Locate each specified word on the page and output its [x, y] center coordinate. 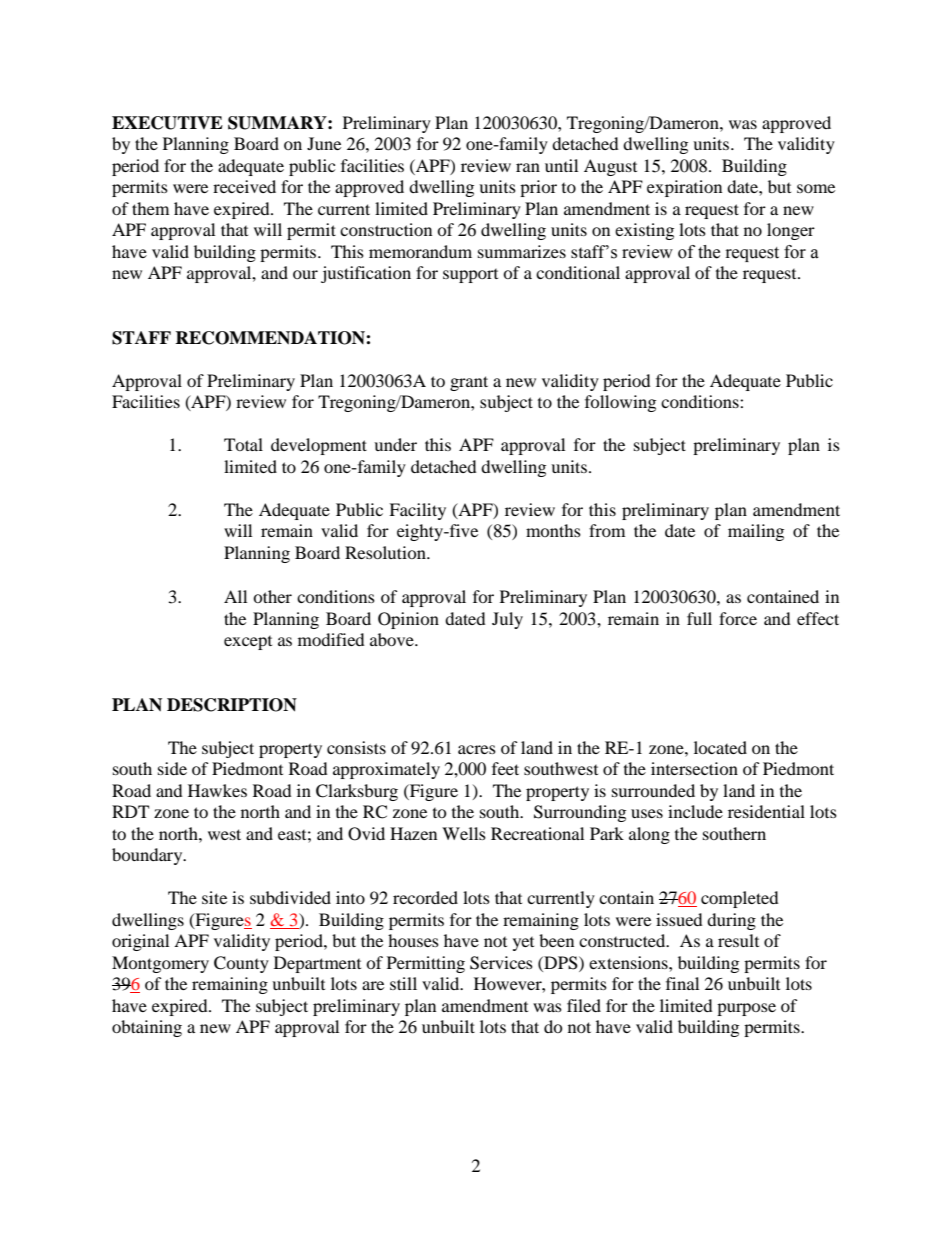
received [244, 186]
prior [538, 188]
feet [505, 768]
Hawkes [217, 790]
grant [469, 383]
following [620, 403]
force [738, 618]
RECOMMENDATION [271, 338]
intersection [694, 768]
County [241, 964]
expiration [684, 188]
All [235, 596]
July [507, 620]
